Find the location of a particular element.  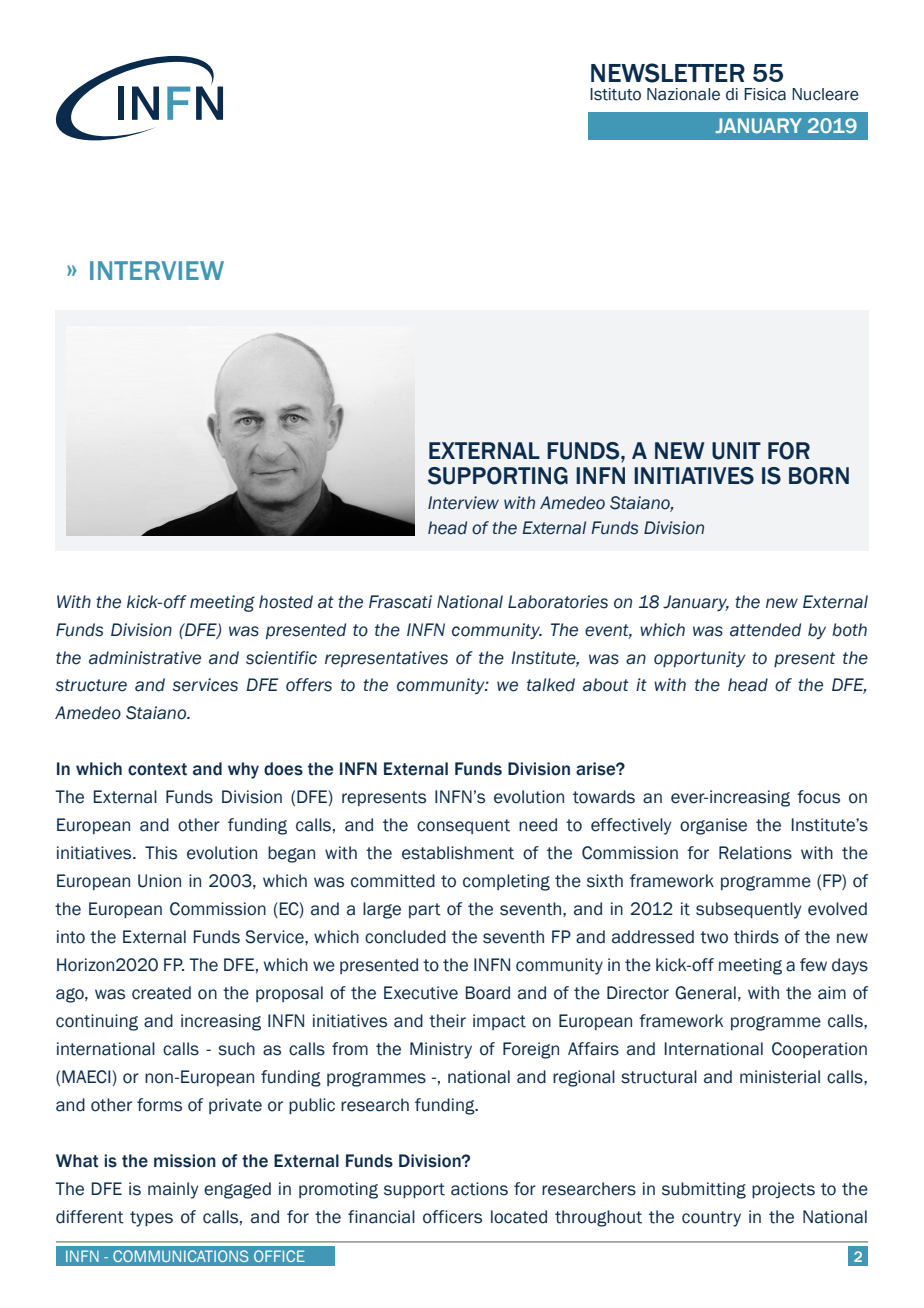

hosted is located at coordinates (286, 602).
